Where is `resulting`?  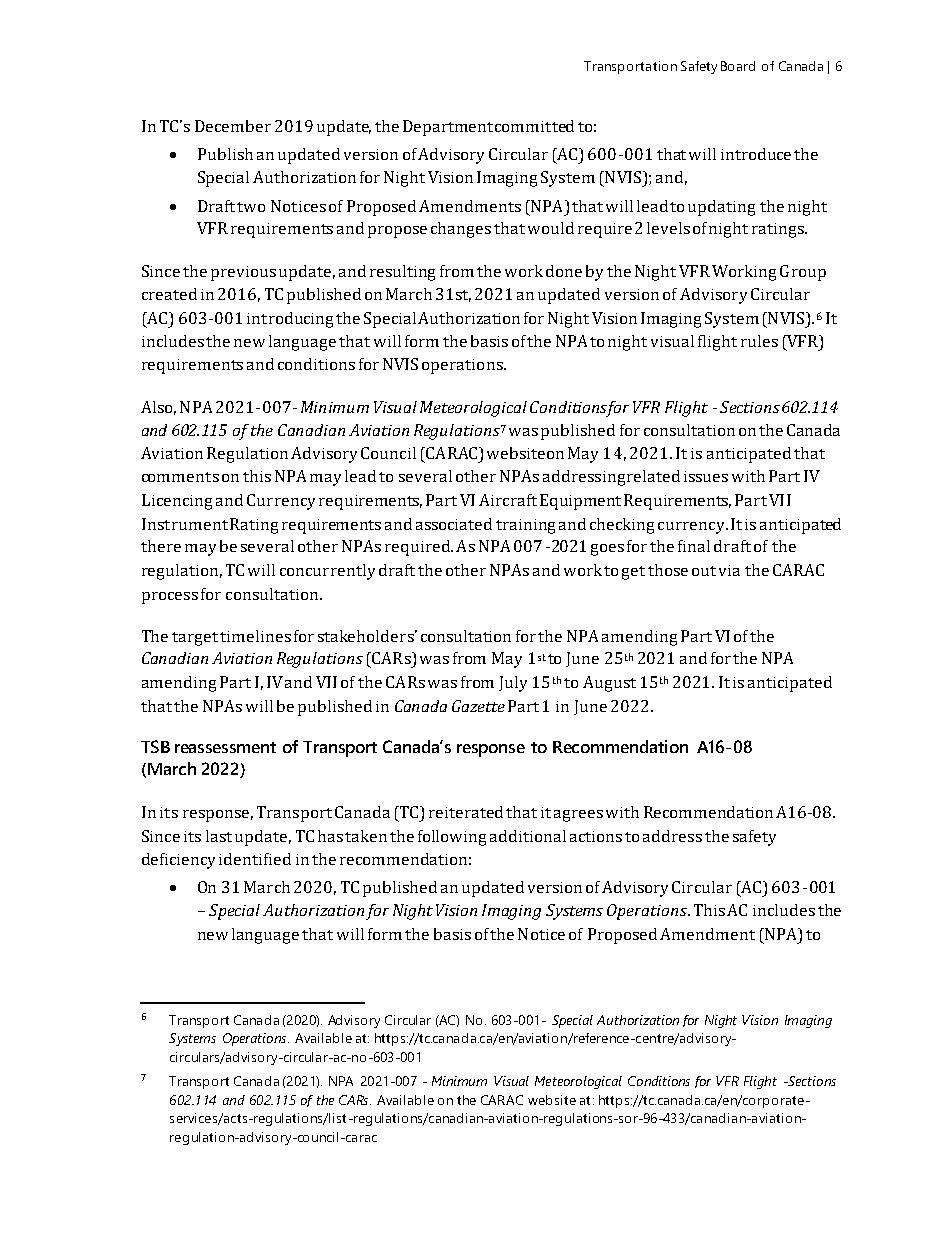 resulting is located at coordinates (402, 273).
